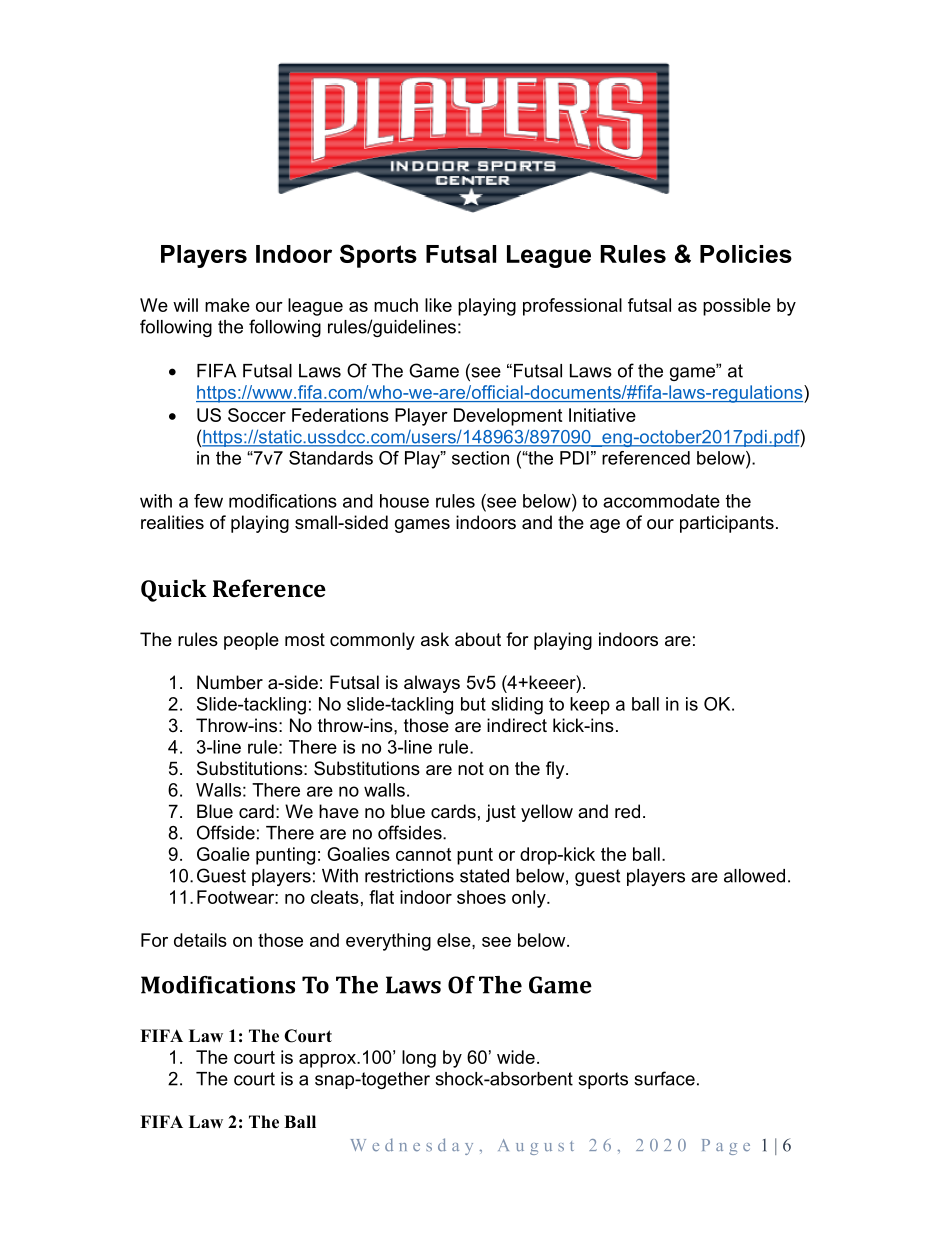 The width and height of the screenshot is (952, 1233). Describe the element at coordinates (200, 940) in the screenshot. I see `details` at that location.
